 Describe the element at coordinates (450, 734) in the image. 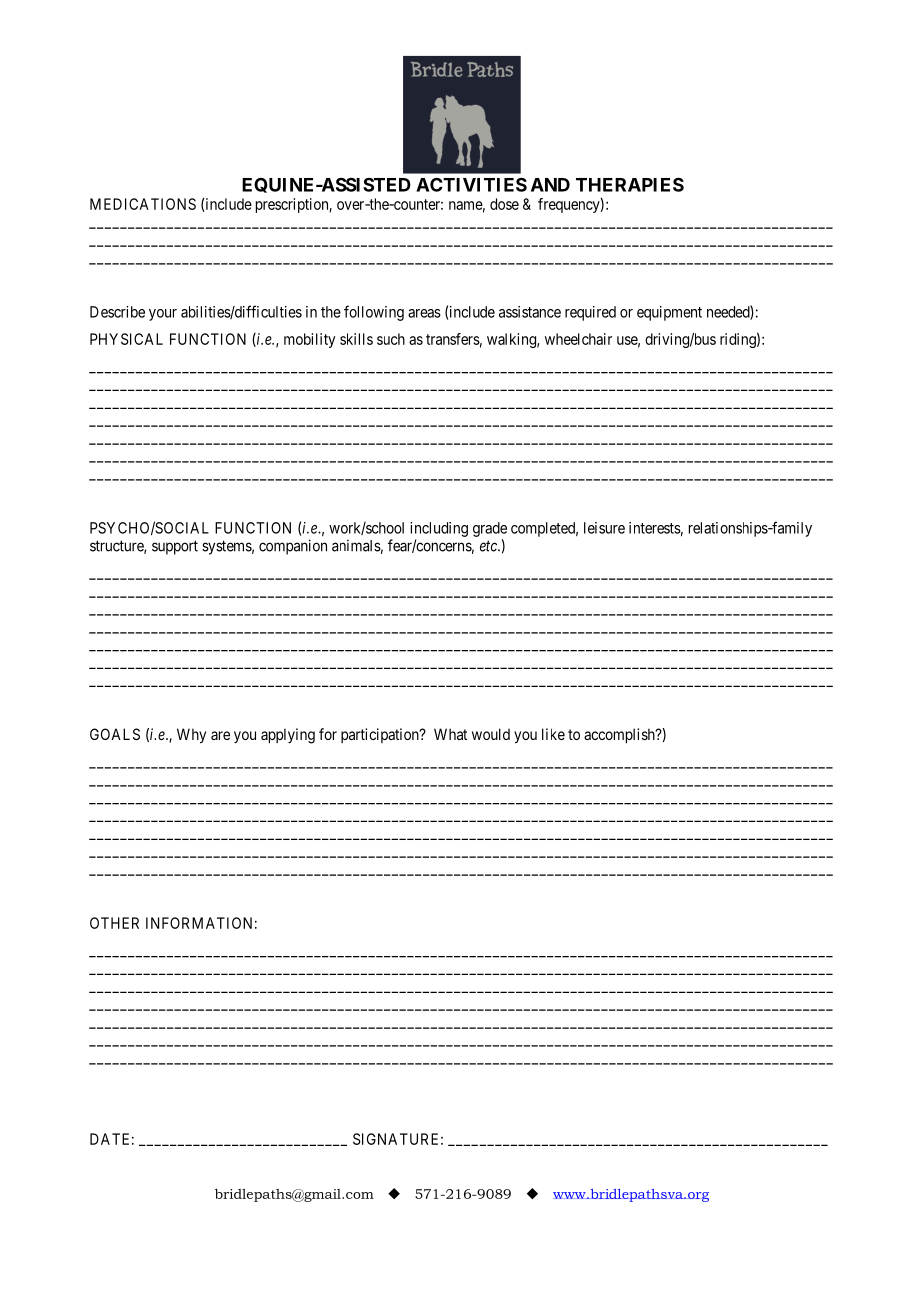

I see `What` at that location.
